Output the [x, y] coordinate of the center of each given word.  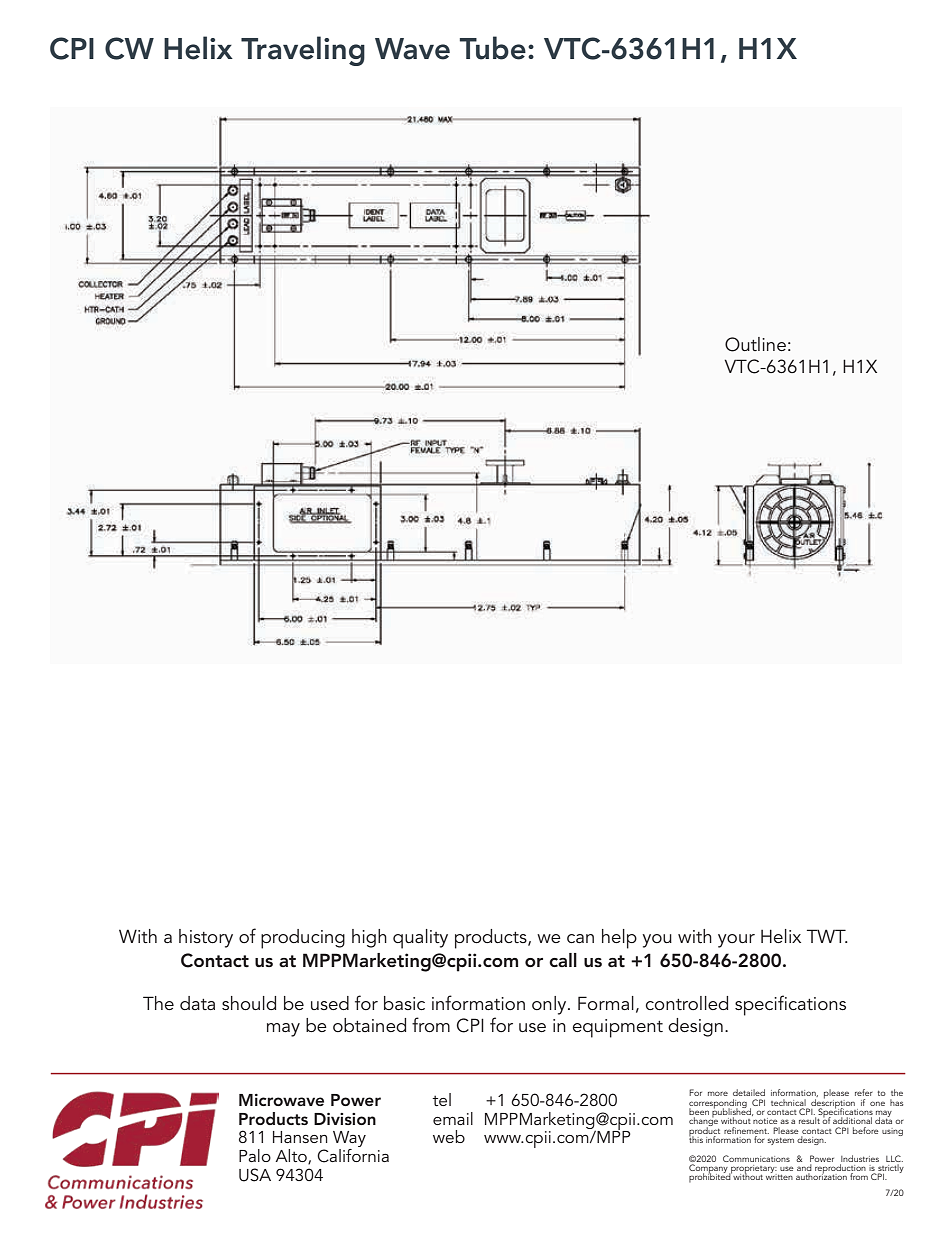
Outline [755, 344]
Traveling [303, 51]
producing [303, 939]
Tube [493, 48]
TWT [827, 936]
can [580, 938]
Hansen [300, 1137]
